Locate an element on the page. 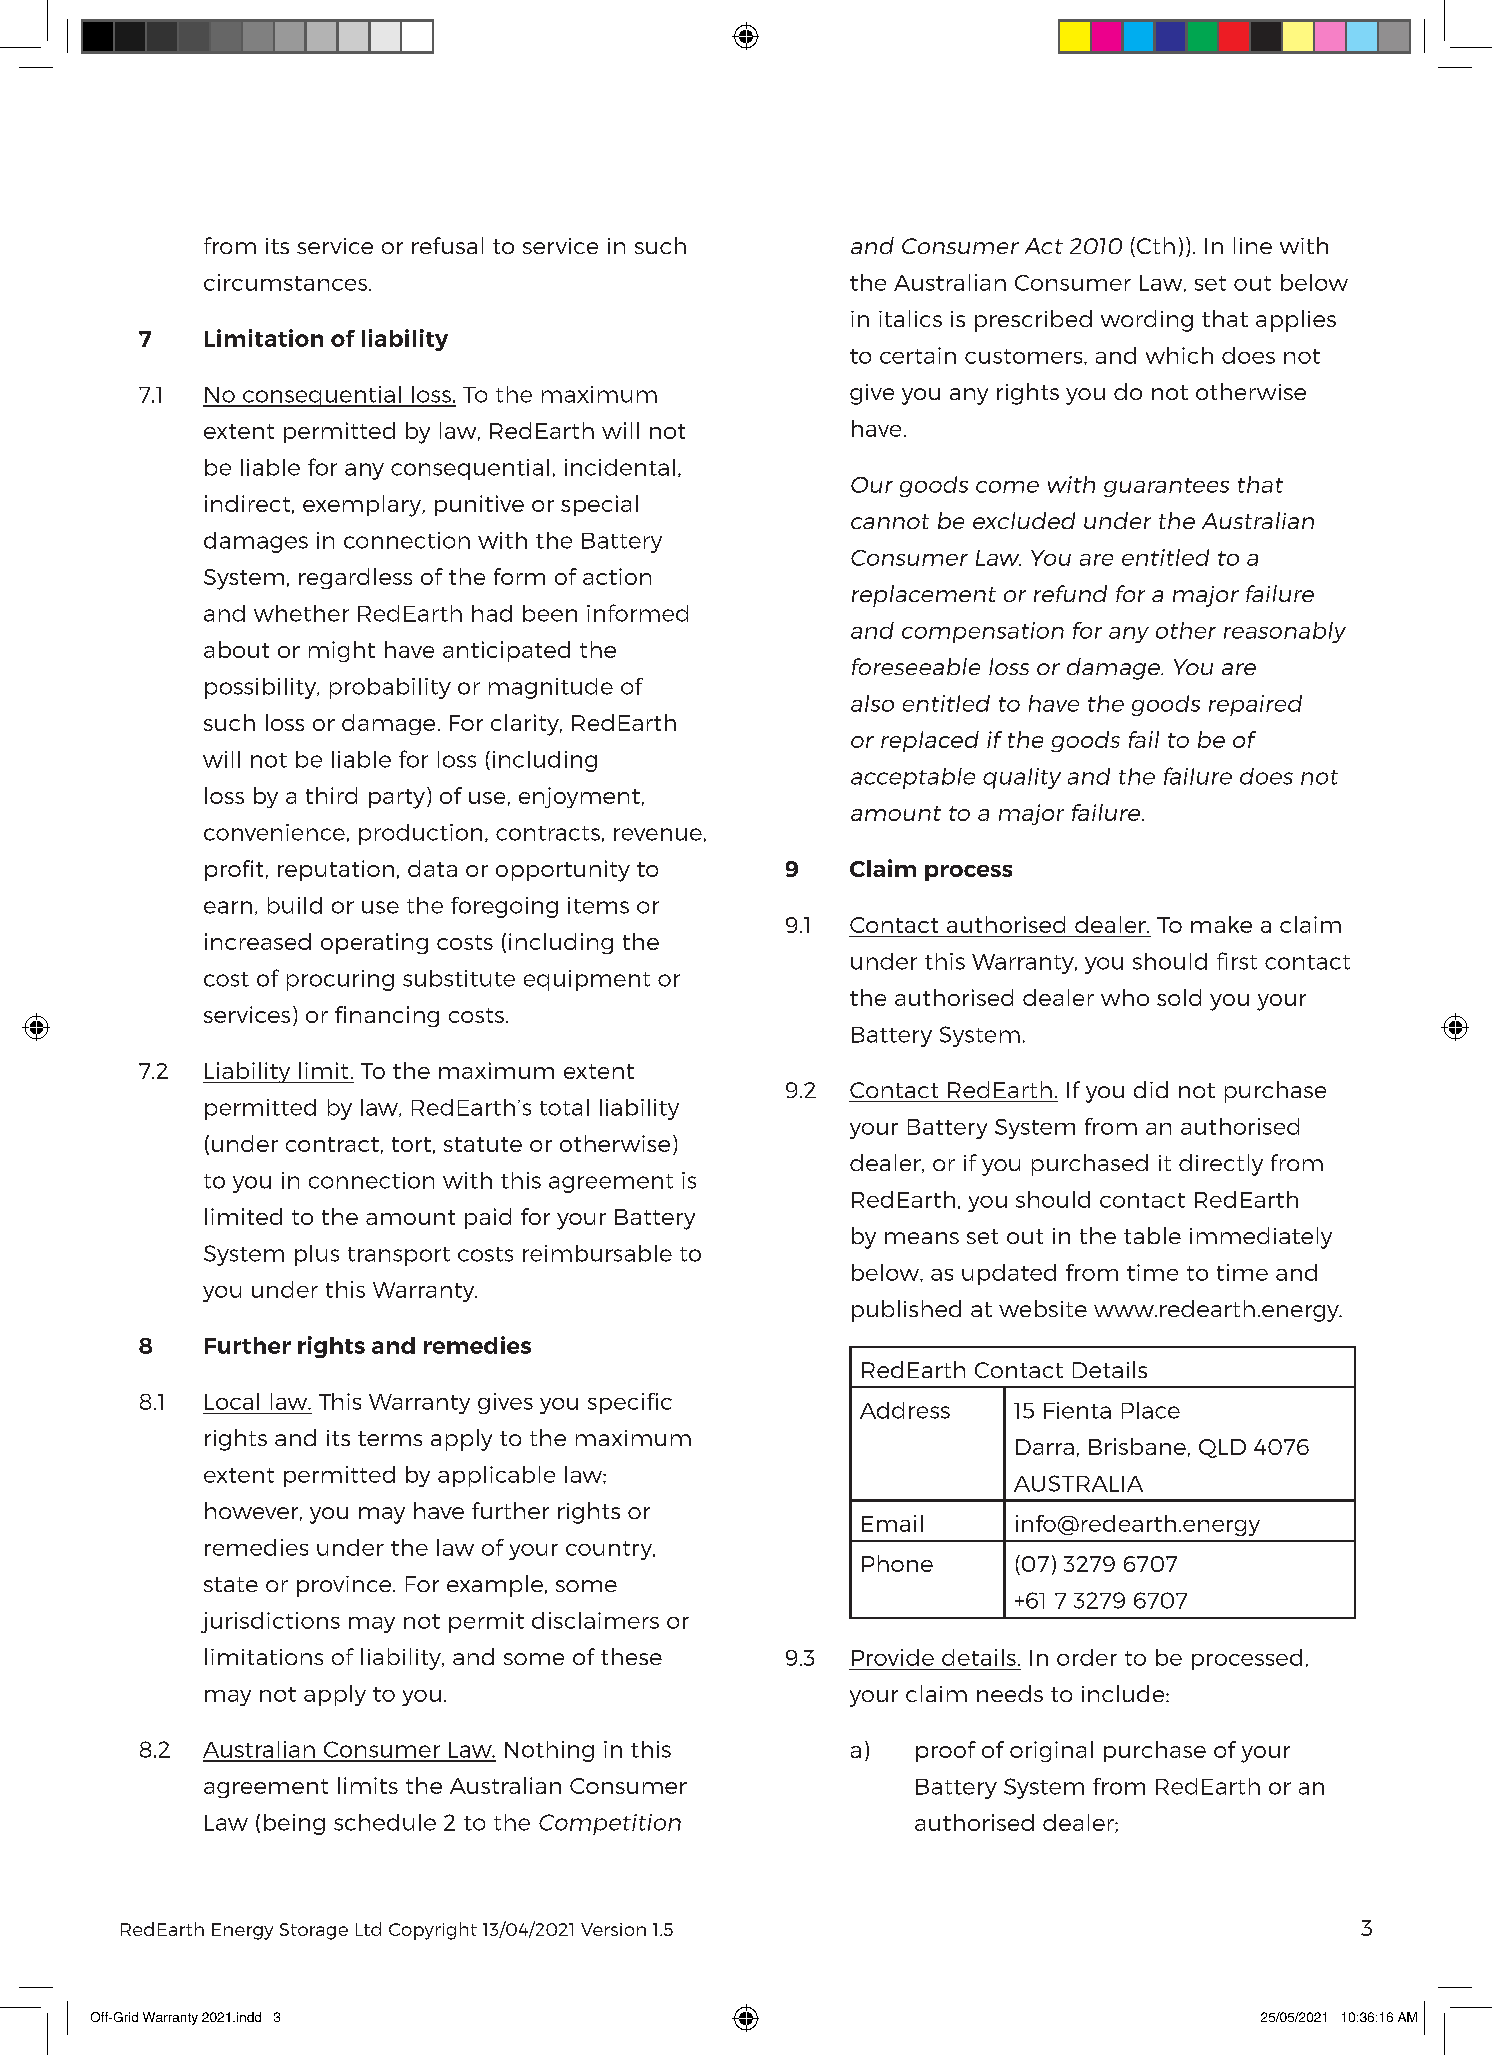 Image resolution: width=1492 pixels, height=2055 pixels. italics is located at coordinates (910, 318).
